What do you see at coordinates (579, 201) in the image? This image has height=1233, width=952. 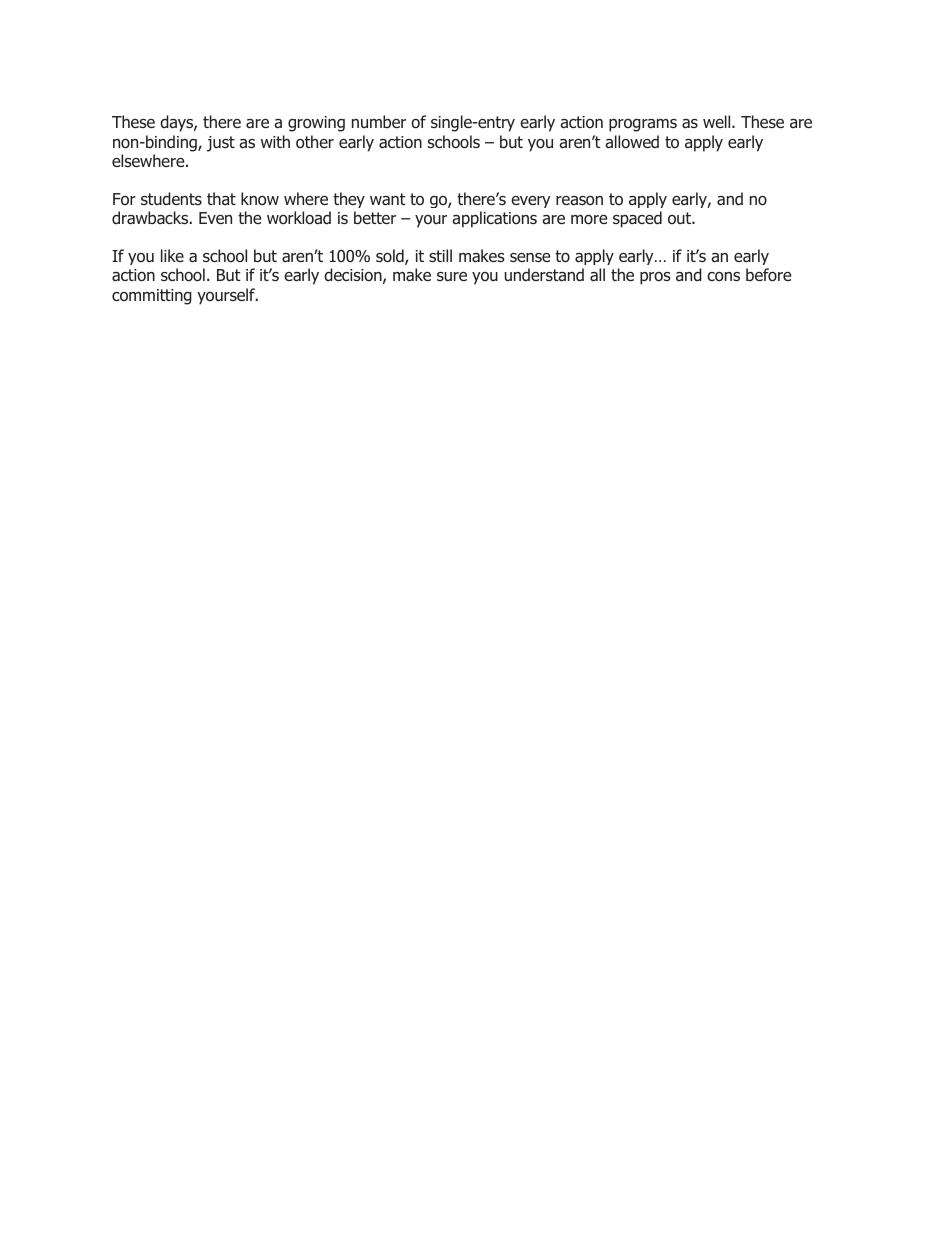 I see `reason` at bounding box center [579, 201].
